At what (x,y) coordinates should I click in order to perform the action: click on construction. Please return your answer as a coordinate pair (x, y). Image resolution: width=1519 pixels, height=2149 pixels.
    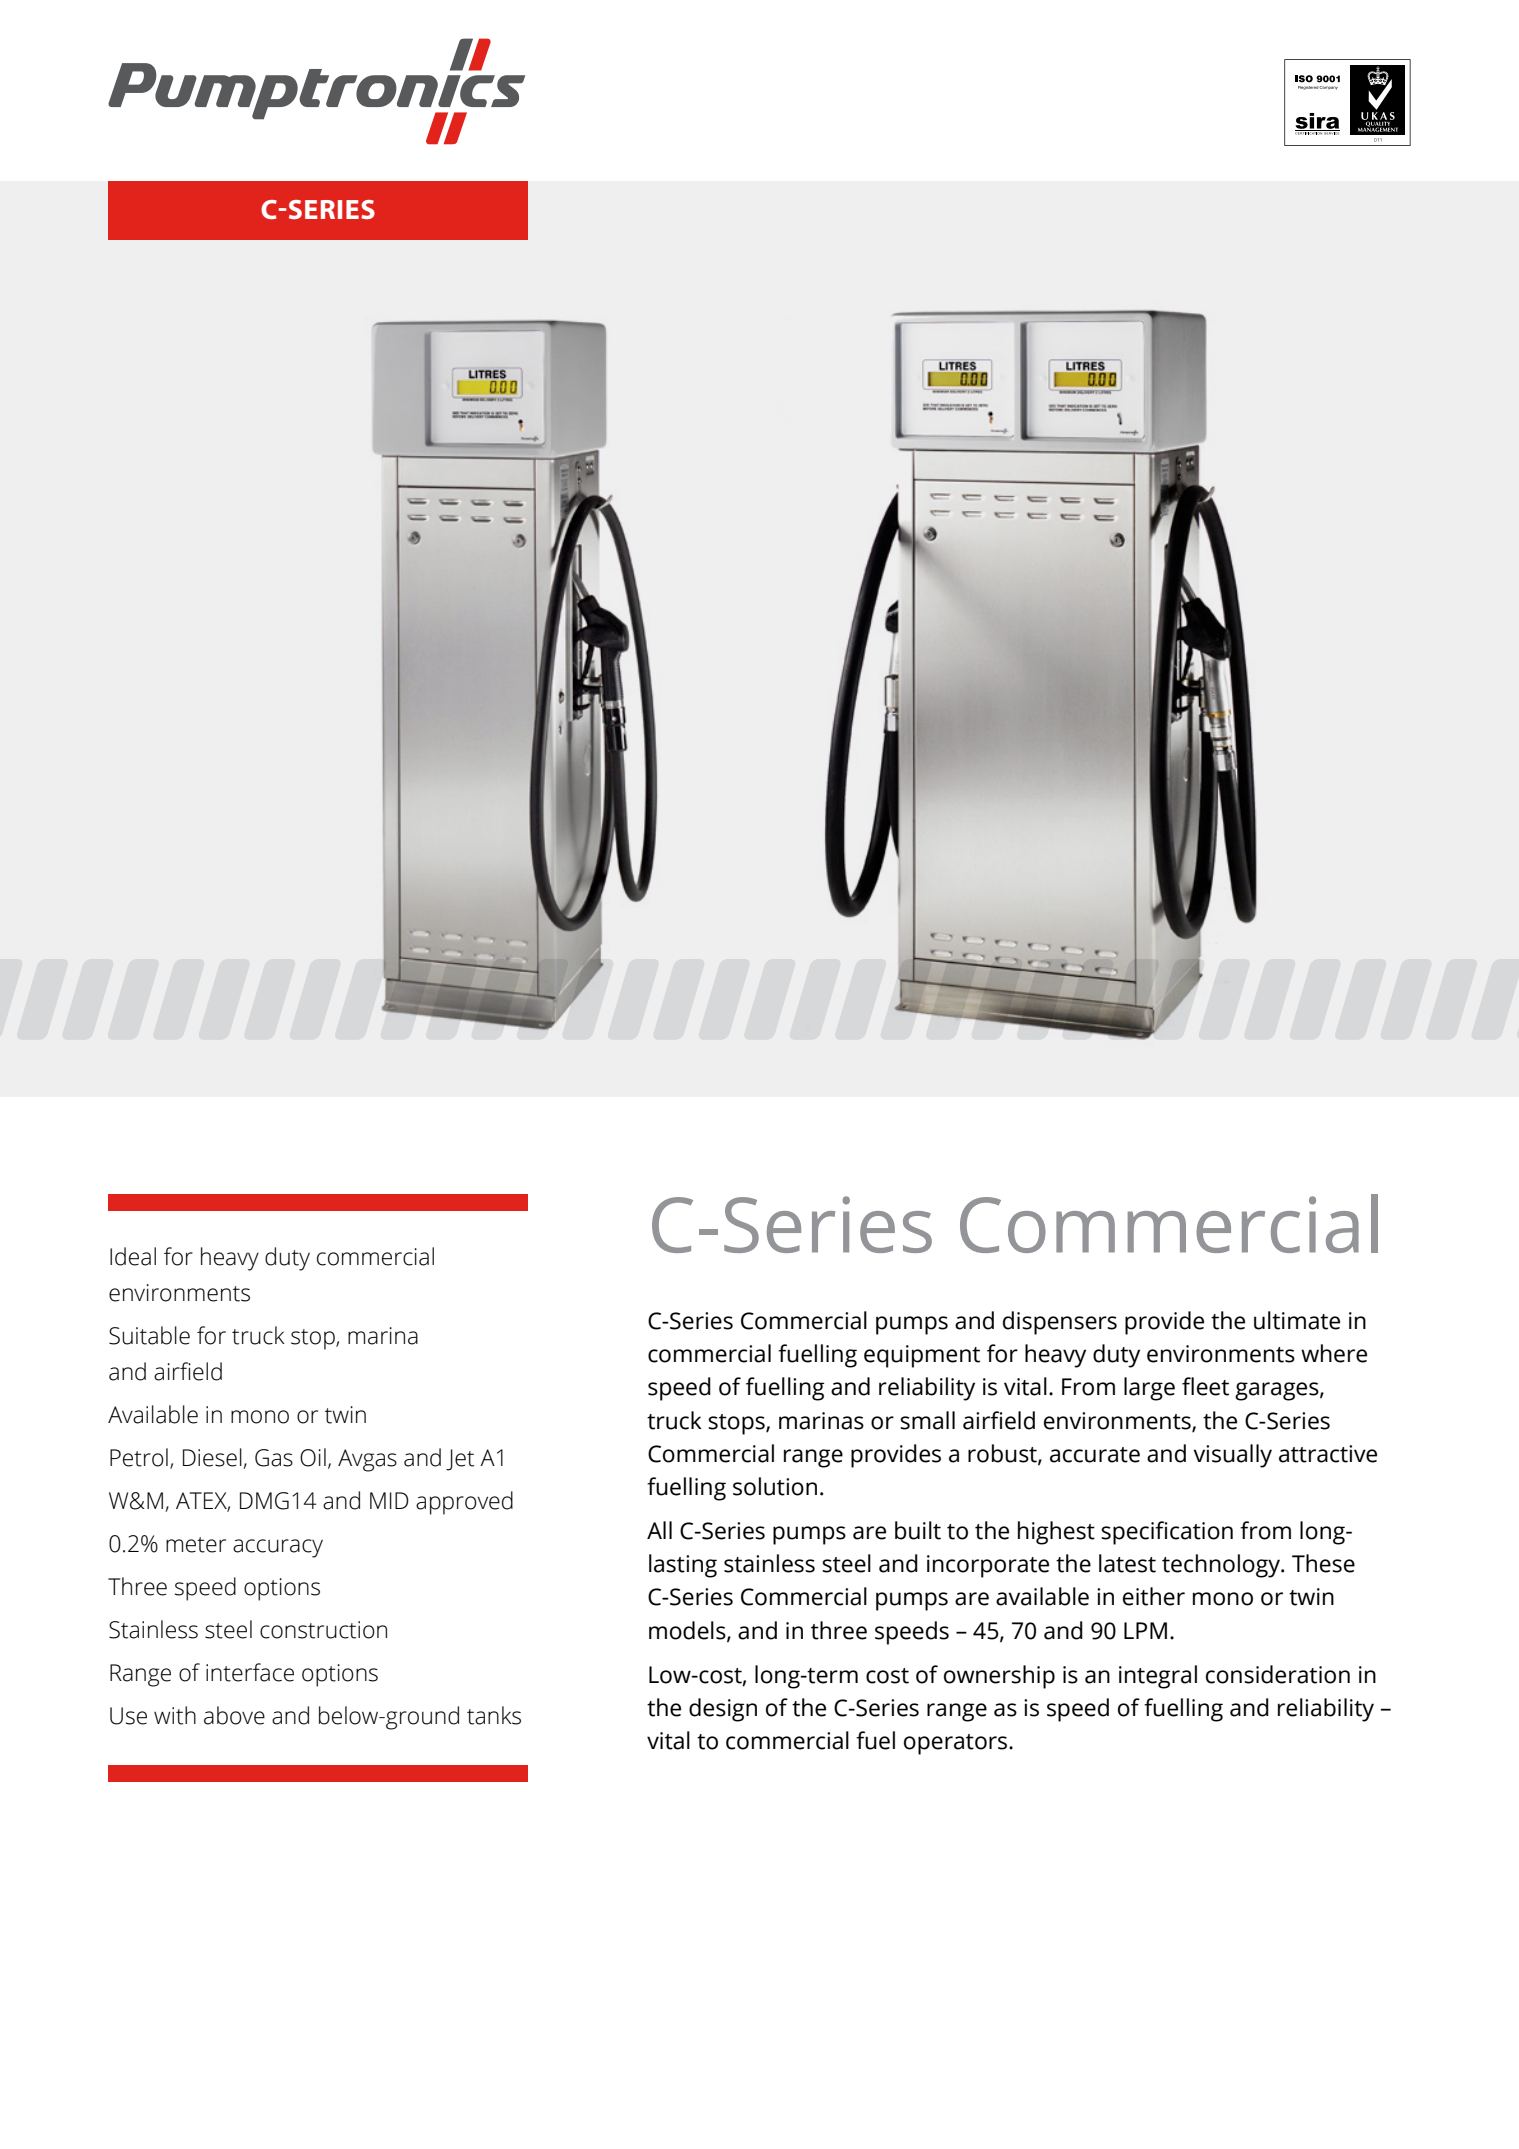
    Looking at the image, I should click on (323, 1630).
